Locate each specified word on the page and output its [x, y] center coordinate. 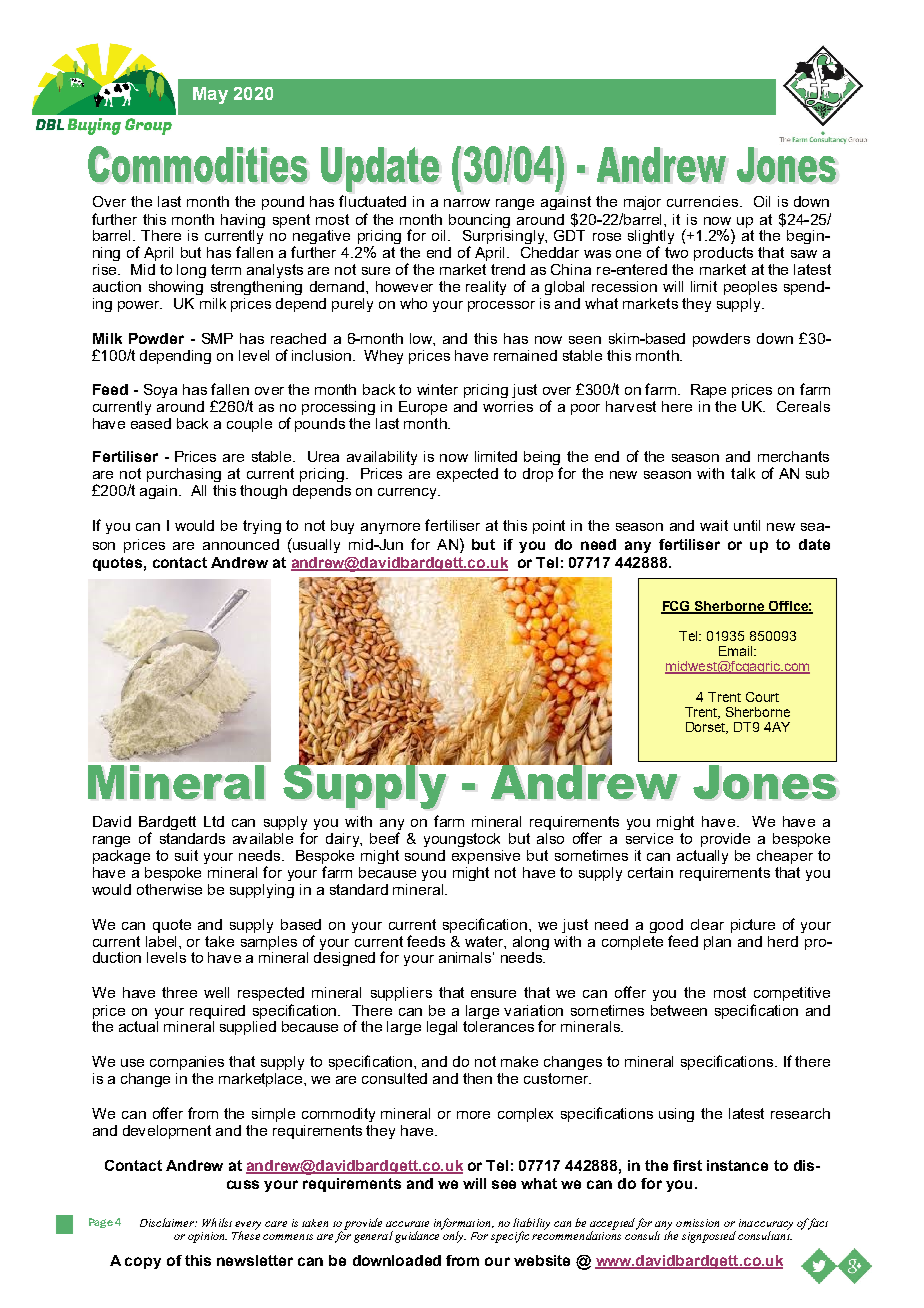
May [210, 95]
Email [737, 651]
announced [241, 544]
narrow [467, 203]
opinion [207, 1237]
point [549, 527]
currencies [704, 201]
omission [697, 1223]
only [453, 1236]
